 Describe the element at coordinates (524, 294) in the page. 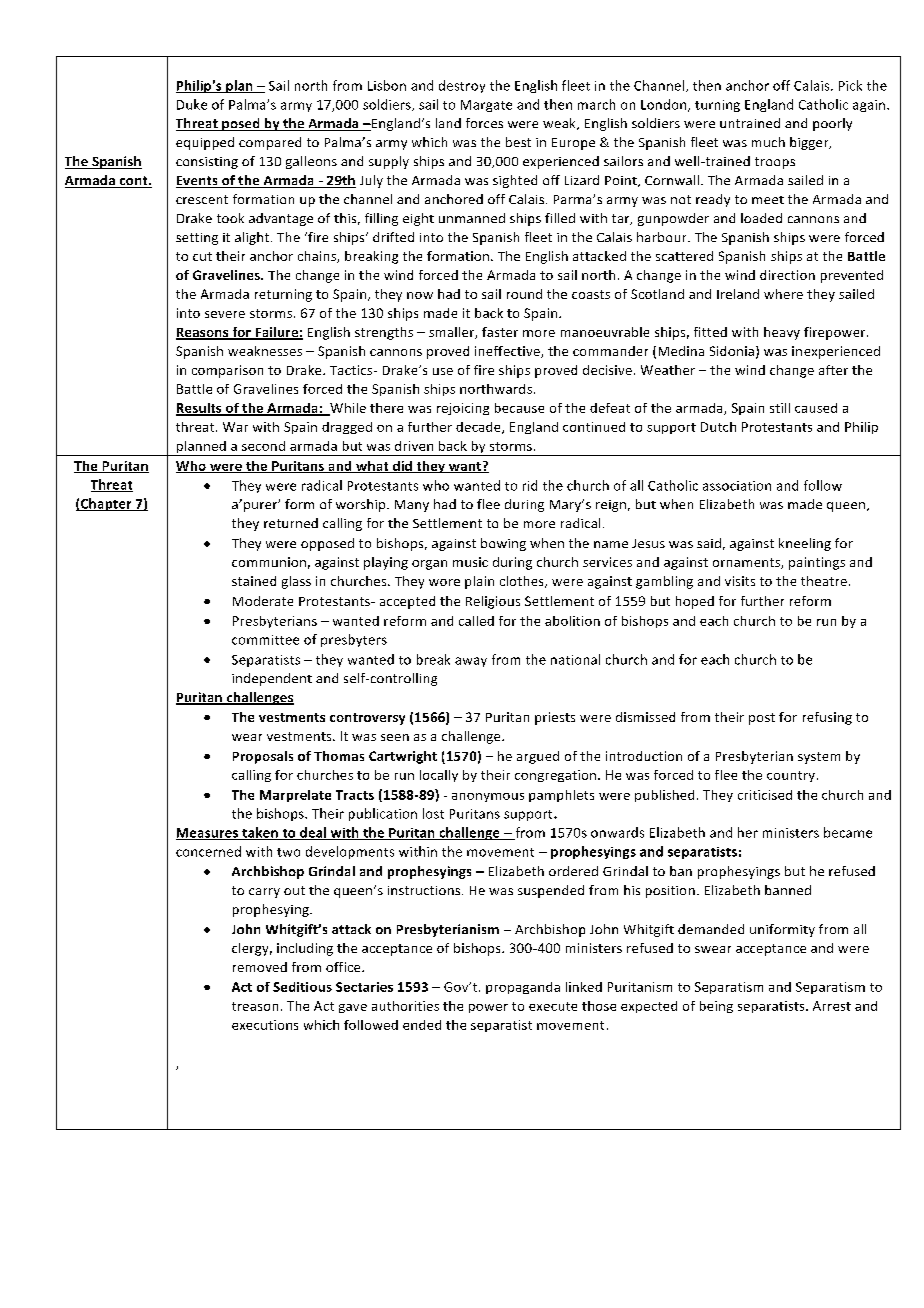

I see `round` at that location.
